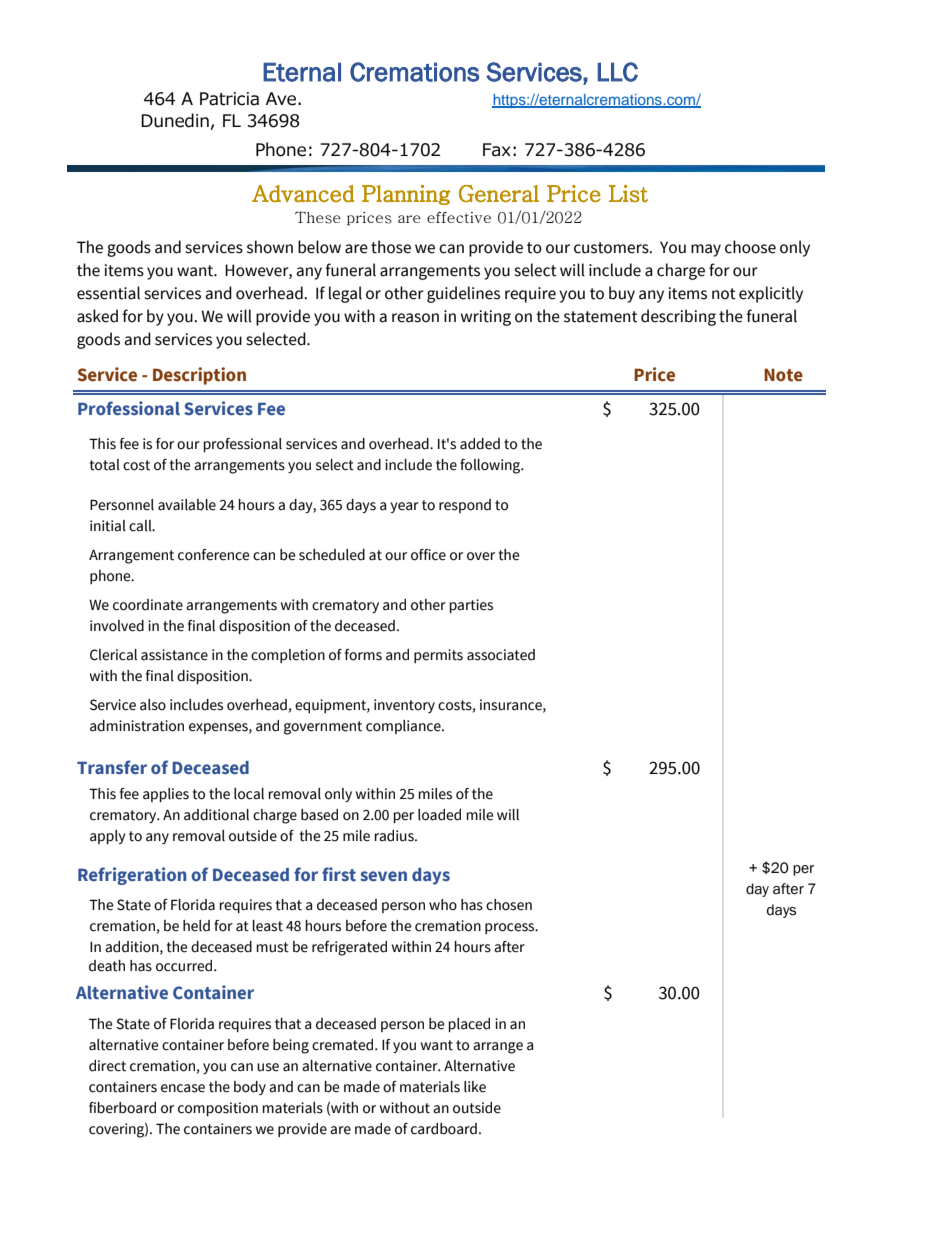 The width and height of the screenshot is (952, 1233). I want to click on LLC, so click(618, 72).
